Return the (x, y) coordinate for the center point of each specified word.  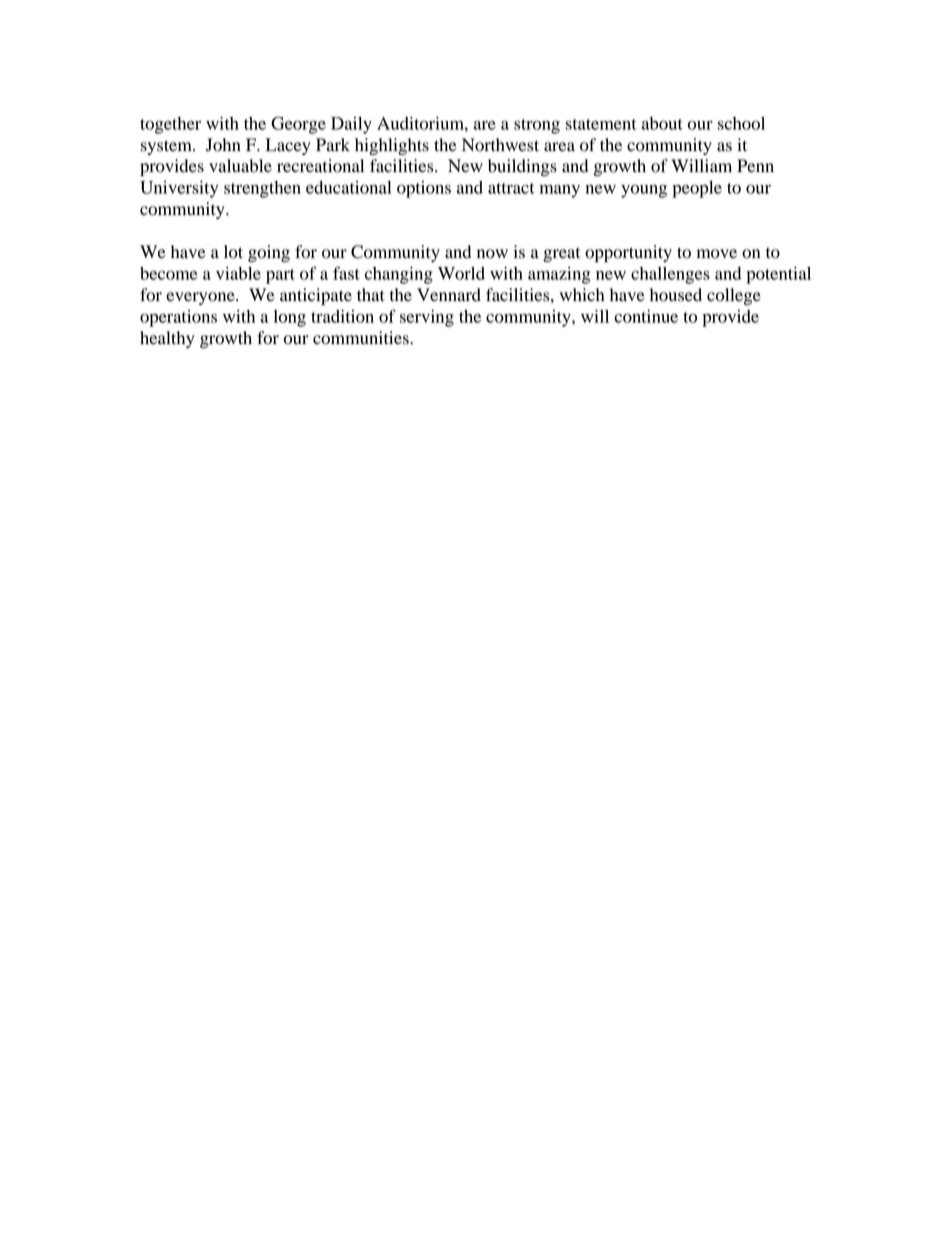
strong (537, 126)
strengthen (262, 189)
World (461, 273)
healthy (167, 339)
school (741, 123)
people (697, 189)
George (298, 125)
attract (511, 188)
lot (233, 252)
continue (646, 316)
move (717, 254)
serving (427, 318)
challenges (670, 275)
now (492, 254)
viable (238, 273)
